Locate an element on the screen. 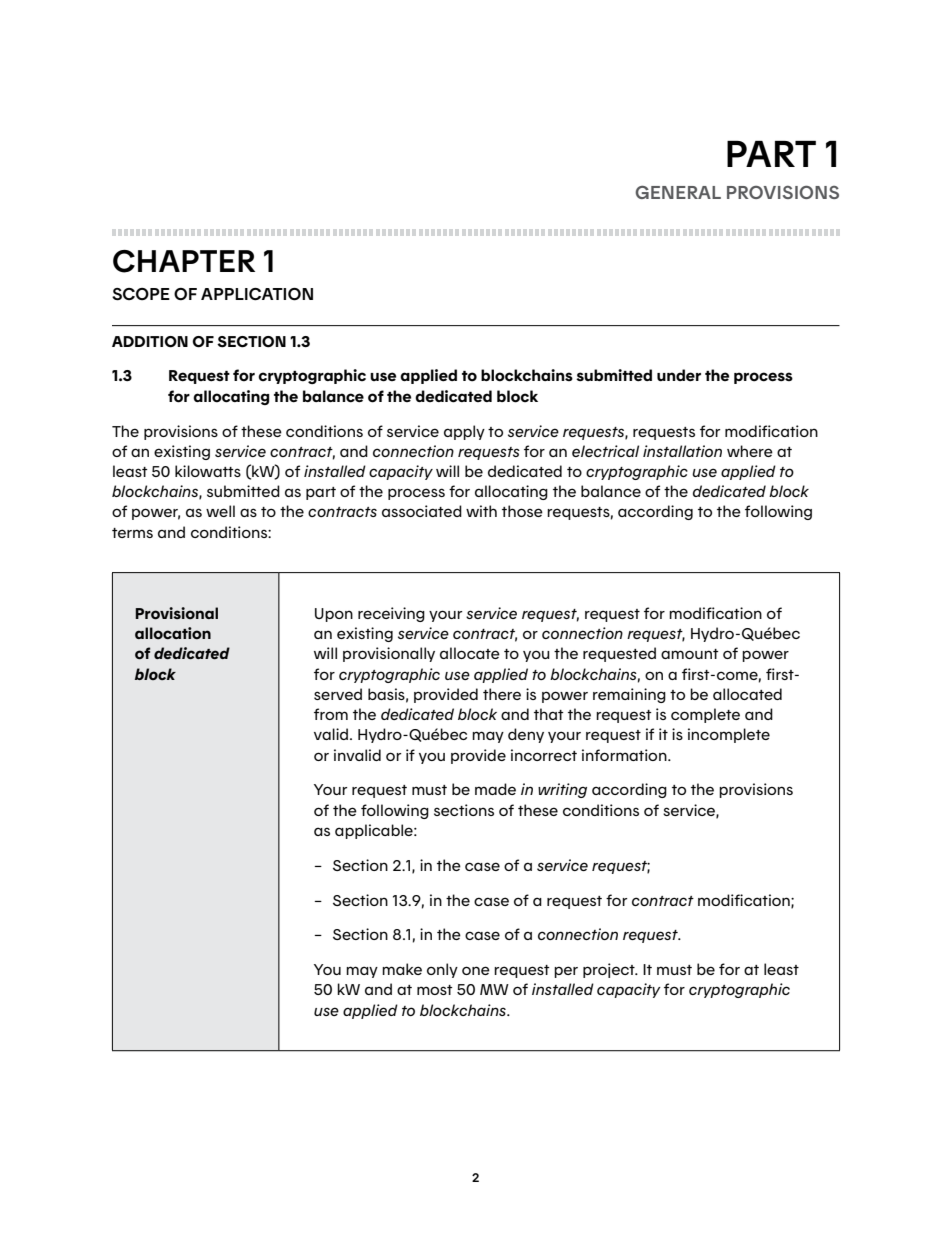 The image size is (952, 1233). project is located at coordinates (610, 970).
